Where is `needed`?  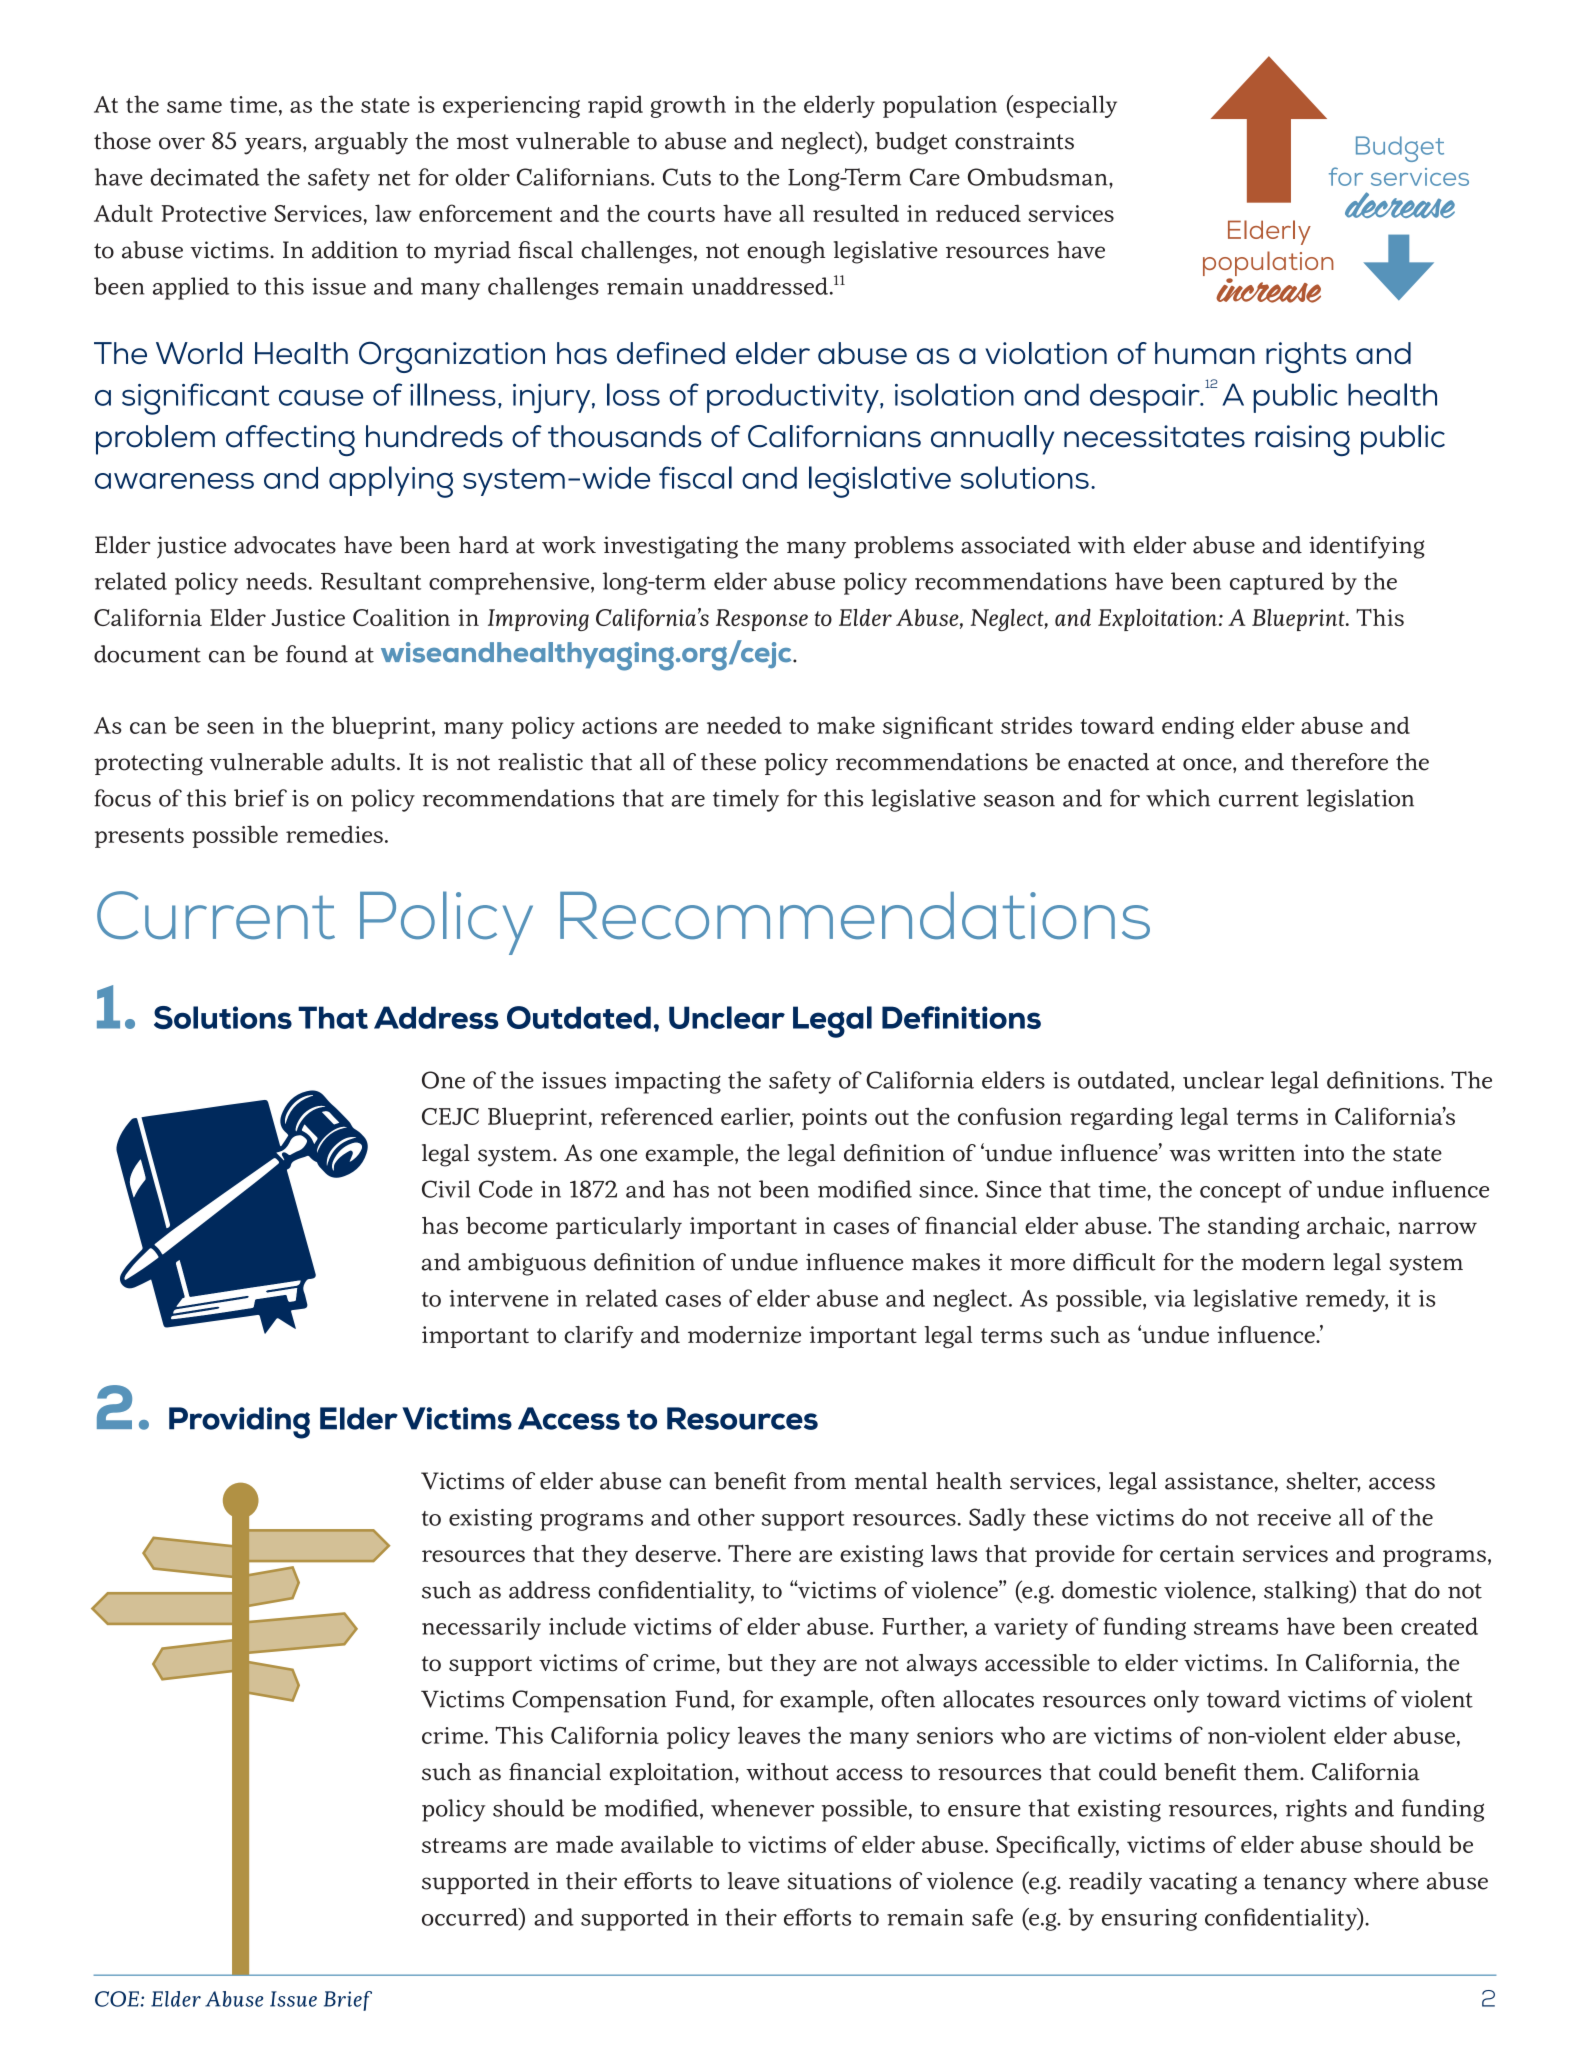
needed is located at coordinates (744, 725).
